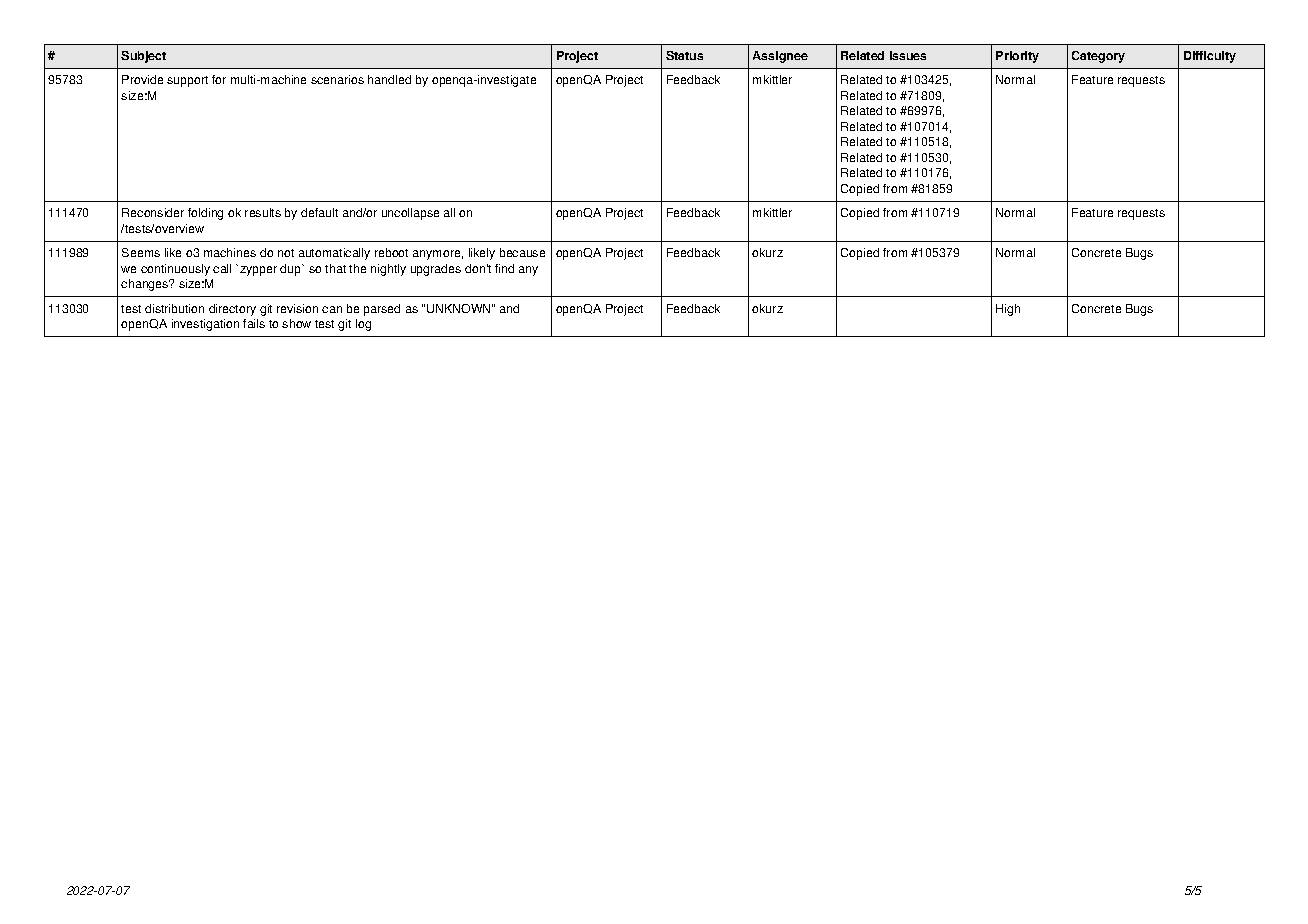  Describe the element at coordinates (684, 55) in the screenshot. I see `Status` at that location.
